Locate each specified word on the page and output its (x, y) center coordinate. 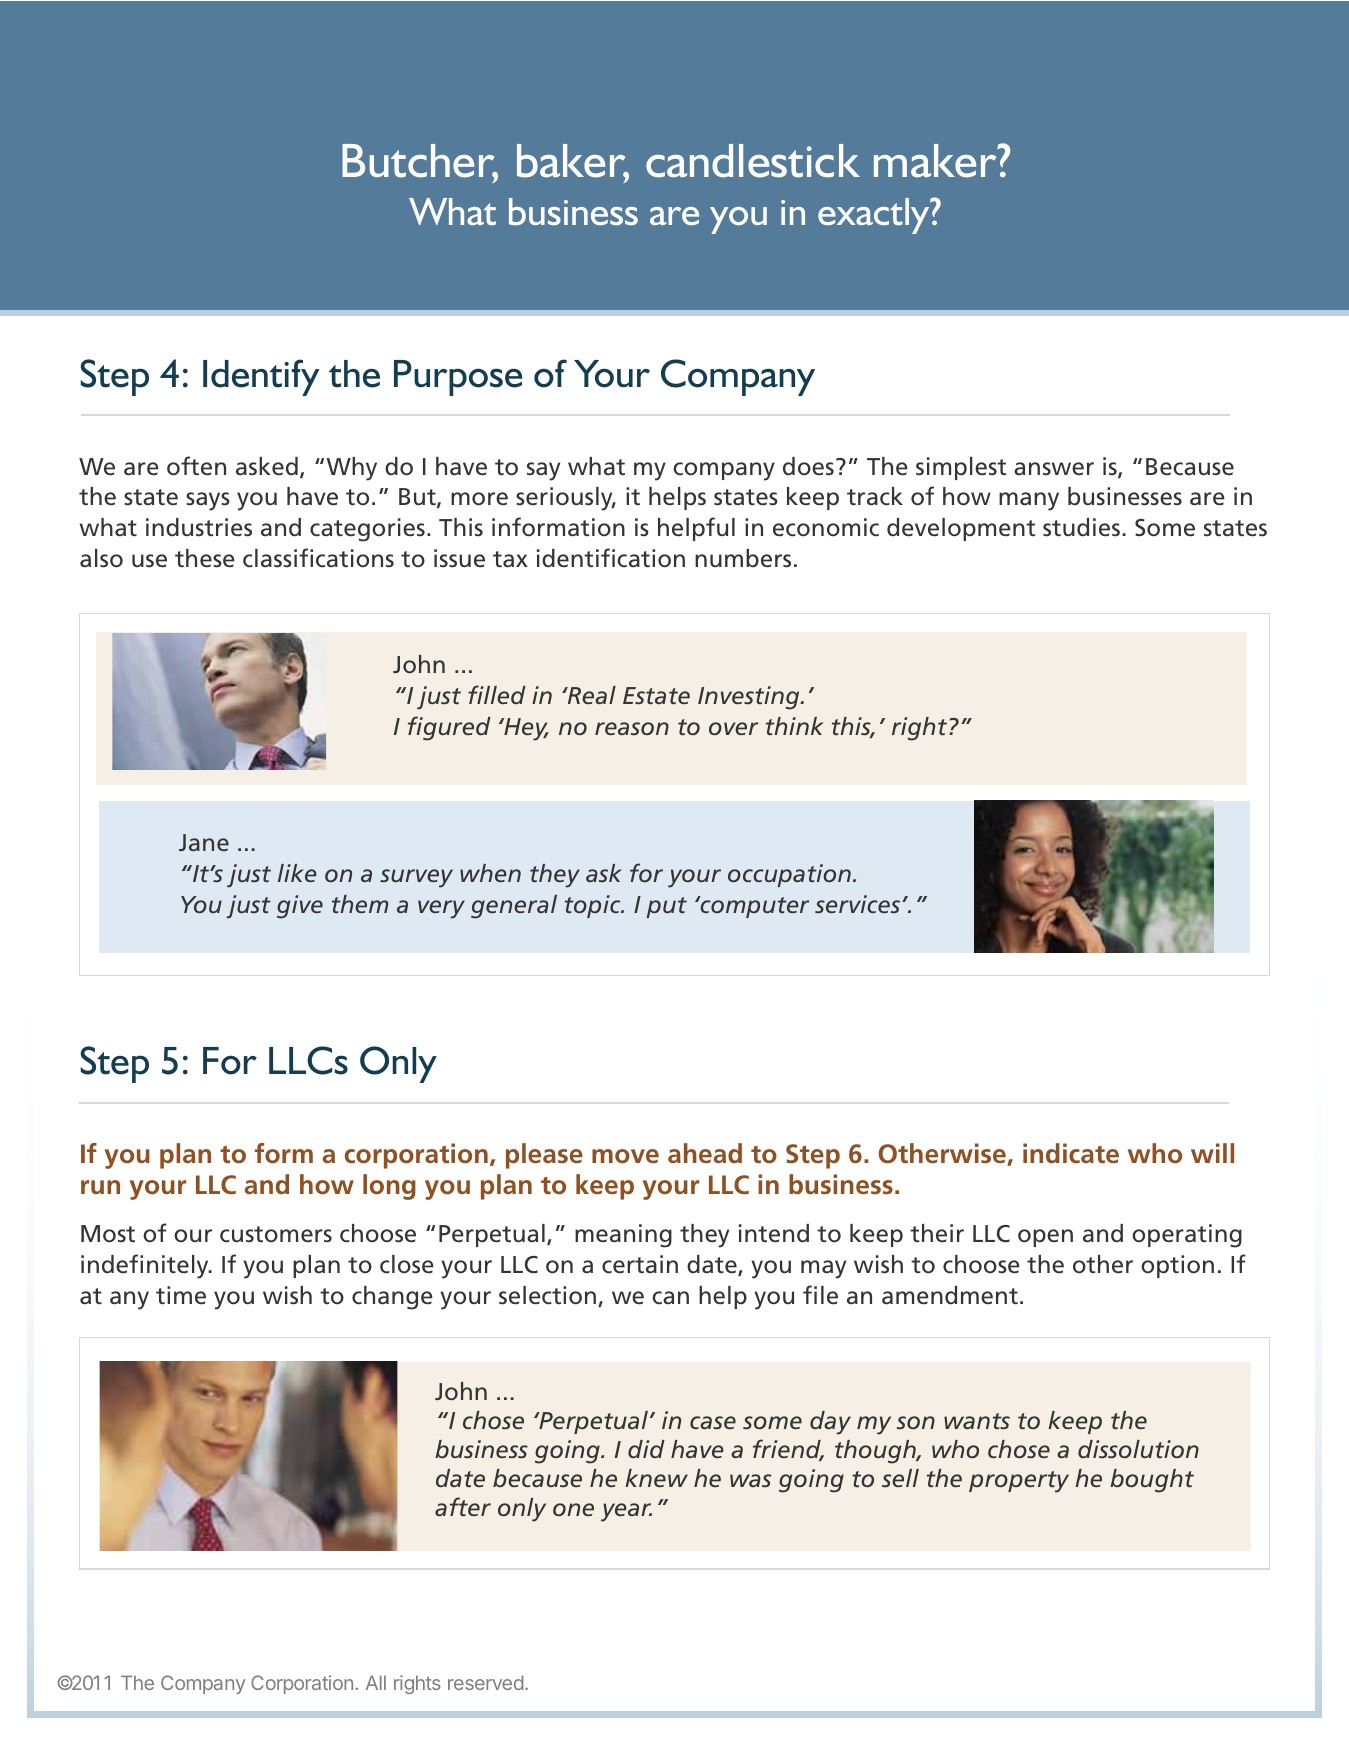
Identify (261, 377)
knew (656, 1478)
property (1019, 1482)
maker (937, 161)
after (463, 1507)
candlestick (753, 161)
